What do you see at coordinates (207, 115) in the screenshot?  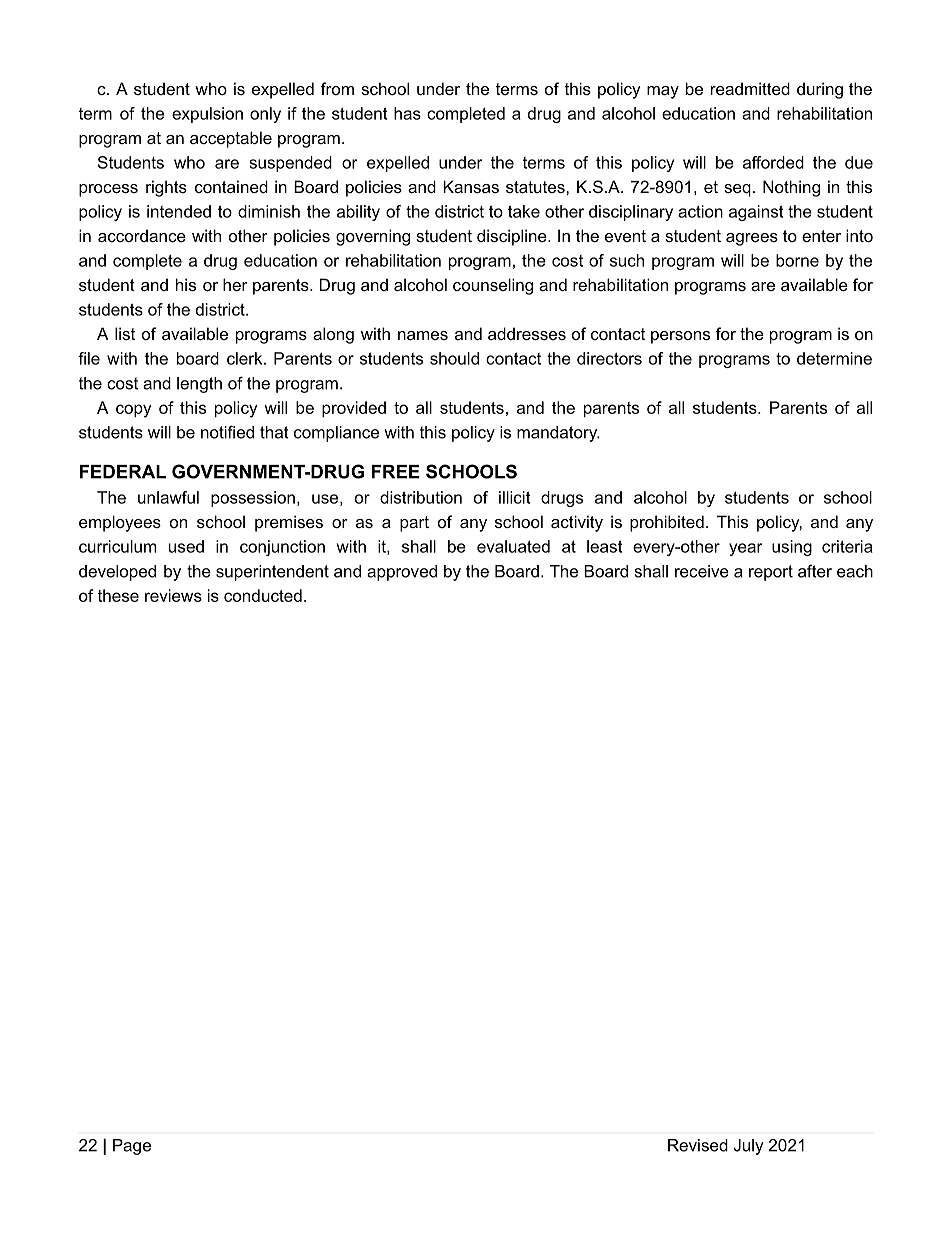 I see `expulsion` at bounding box center [207, 115].
